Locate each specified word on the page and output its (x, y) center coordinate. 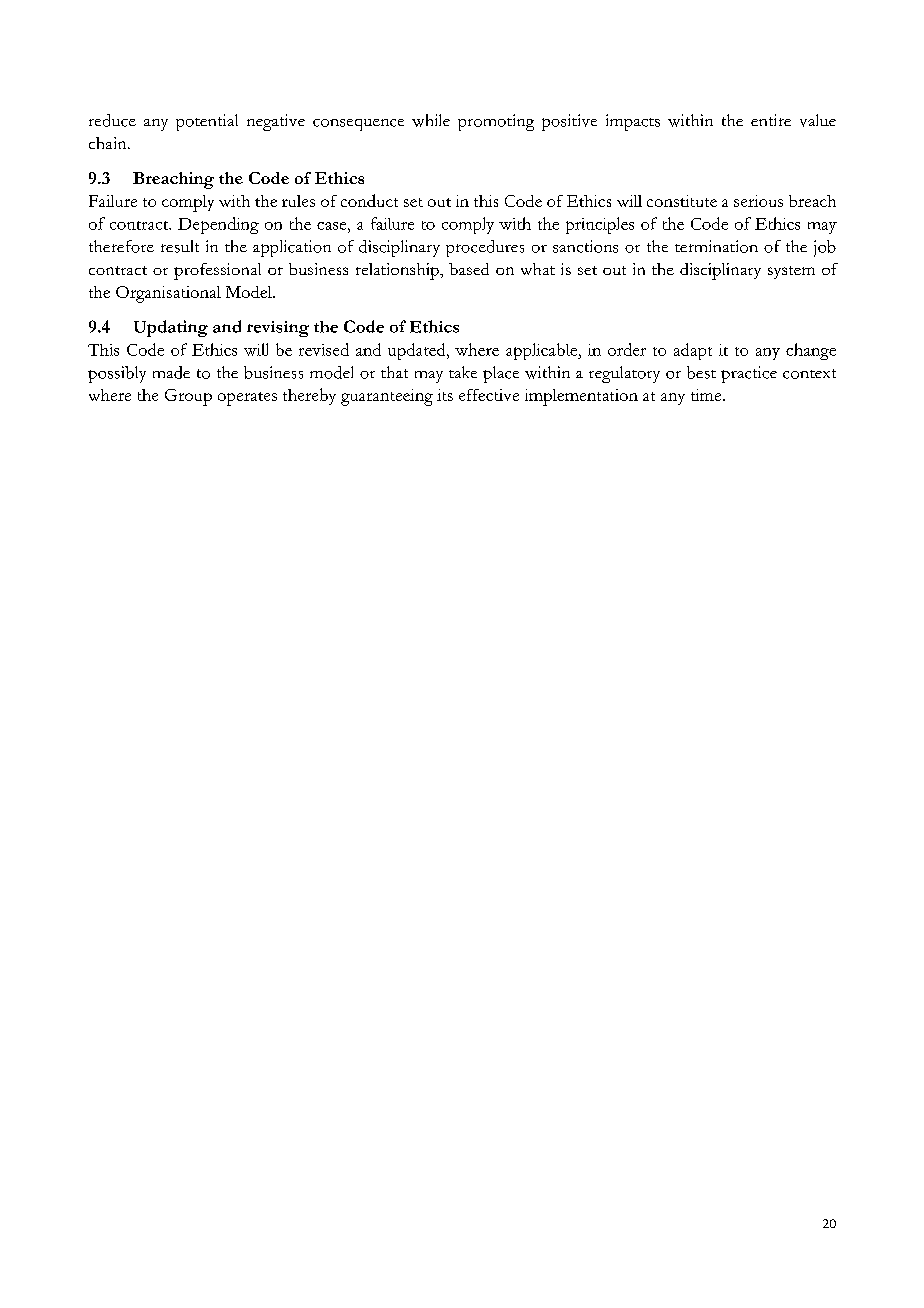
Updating (171, 328)
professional (217, 271)
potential (207, 122)
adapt (693, 351)
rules (298, 201)
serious (758, 201)
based (469, 269)
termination (716, 246)
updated (418, 351)
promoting (496, 122)
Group (188, 397)
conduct (369, 200)
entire (771, 120)
